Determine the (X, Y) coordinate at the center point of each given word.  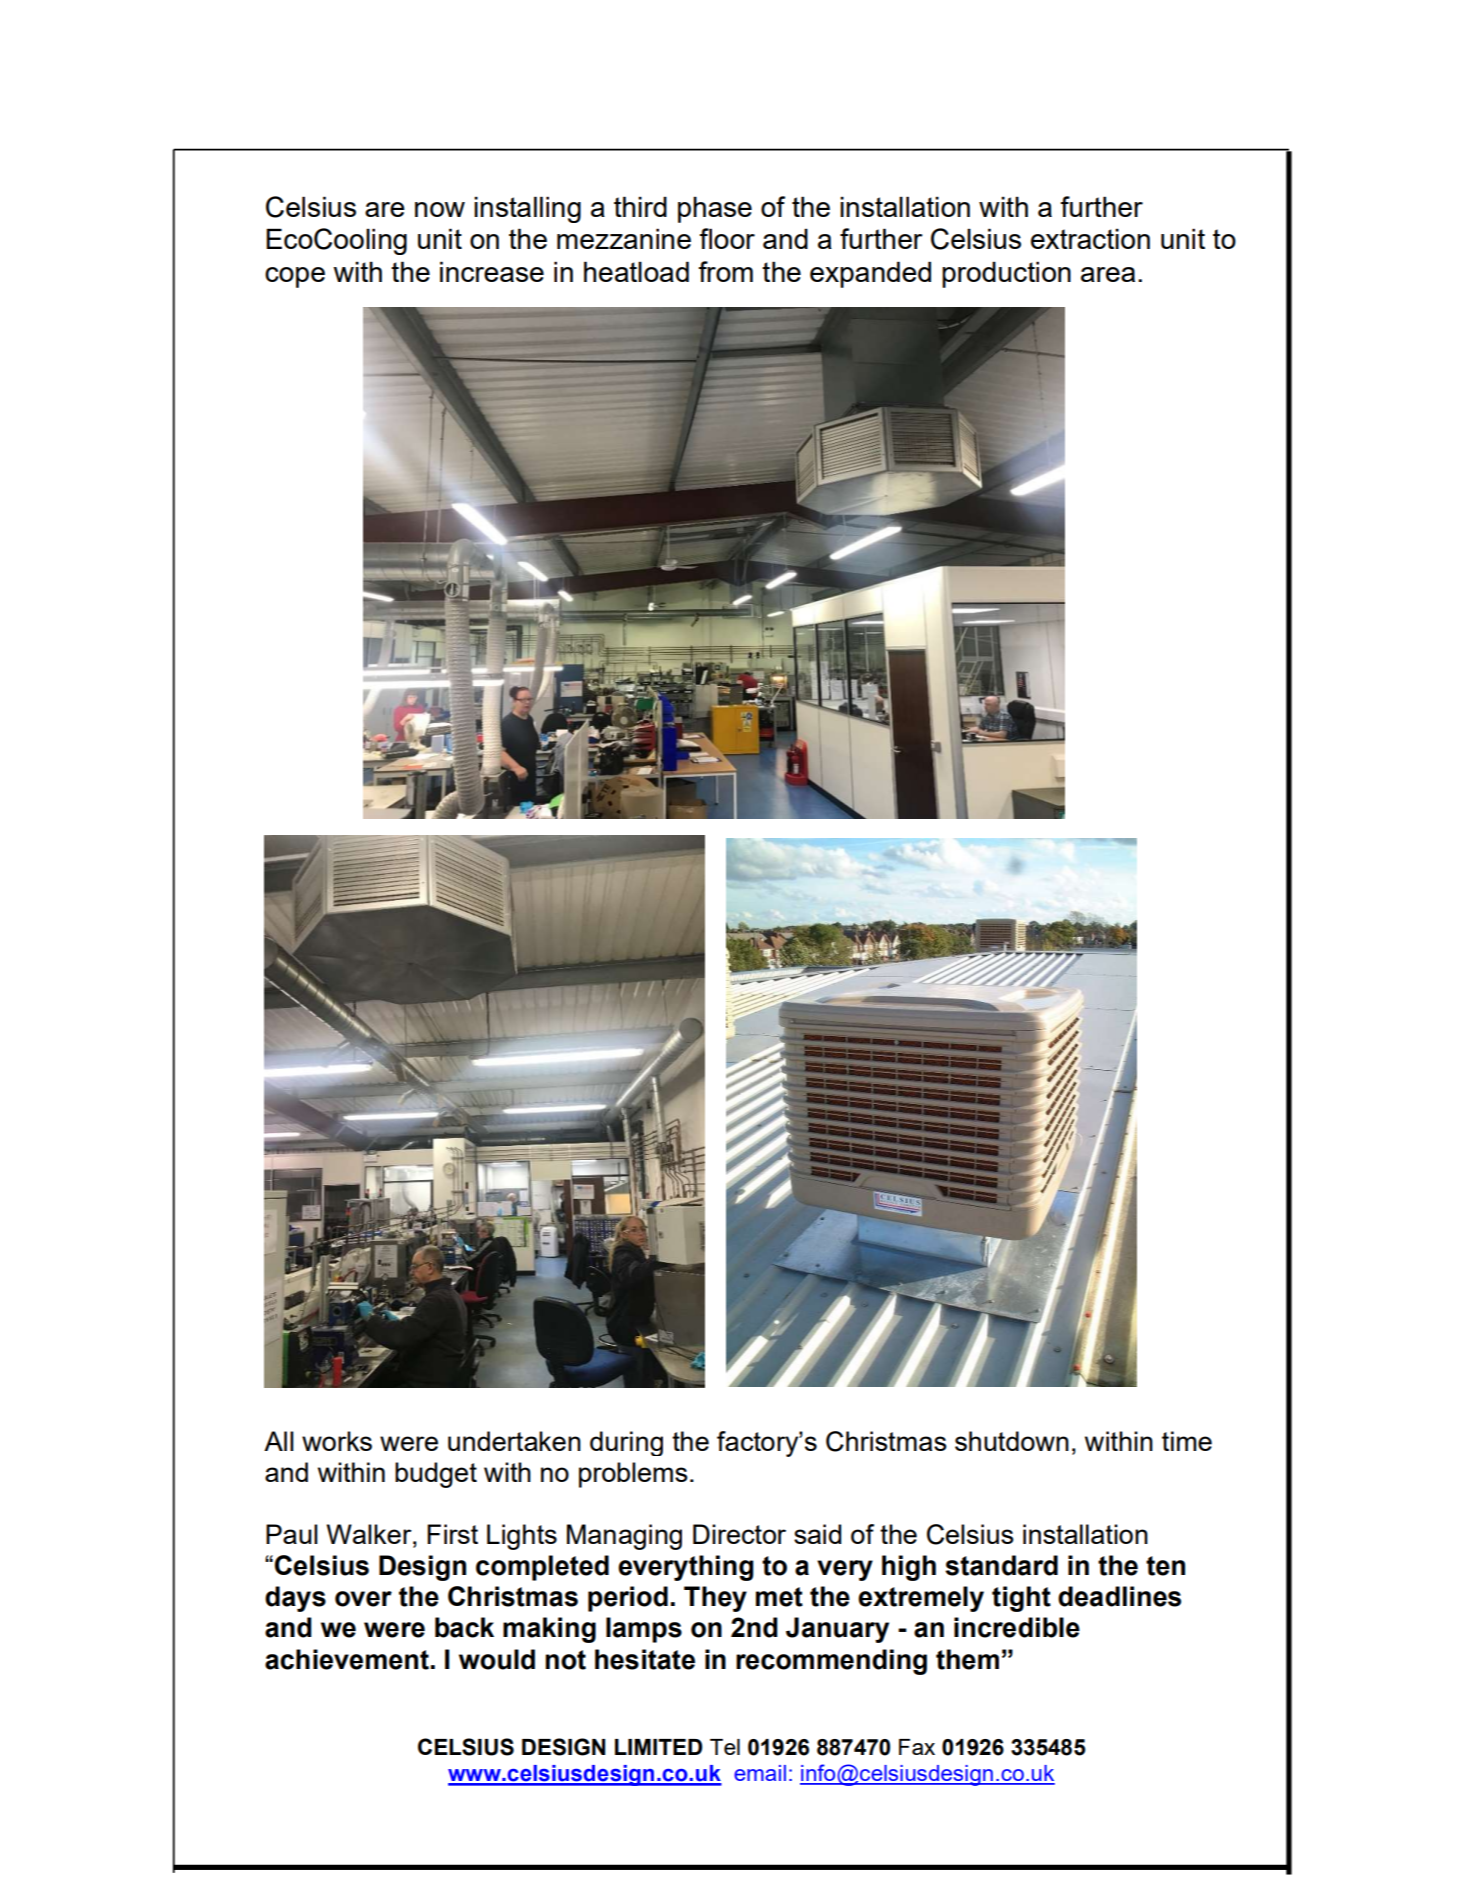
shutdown (1012, 1441)
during (626, 1443)
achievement (347, 1659)
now (440, 209)
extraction (1090, 238)
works (337, 1441)
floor (727, 238)
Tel (725, 1747)
